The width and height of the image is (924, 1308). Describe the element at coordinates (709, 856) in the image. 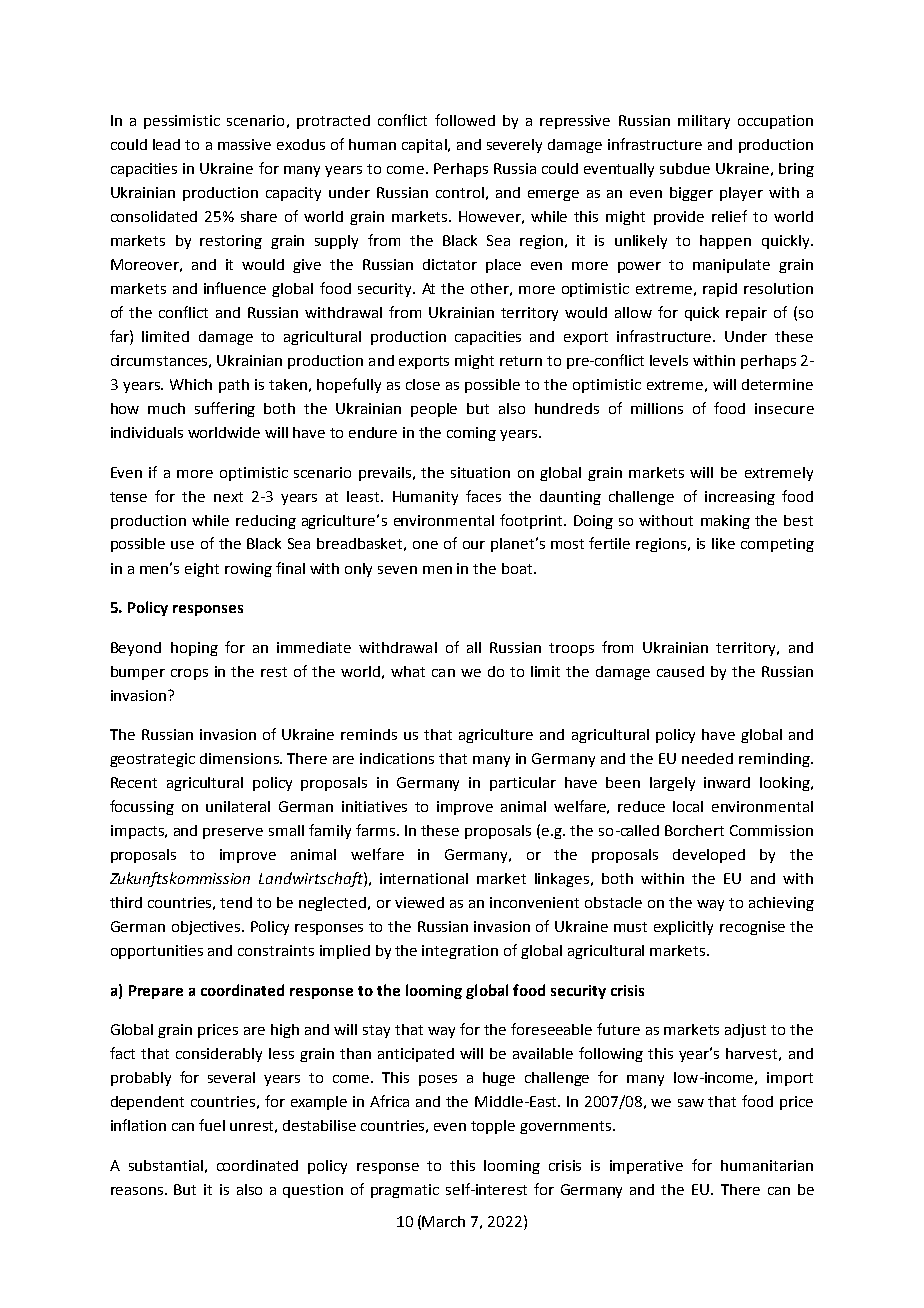

I see `developed` at that location.
